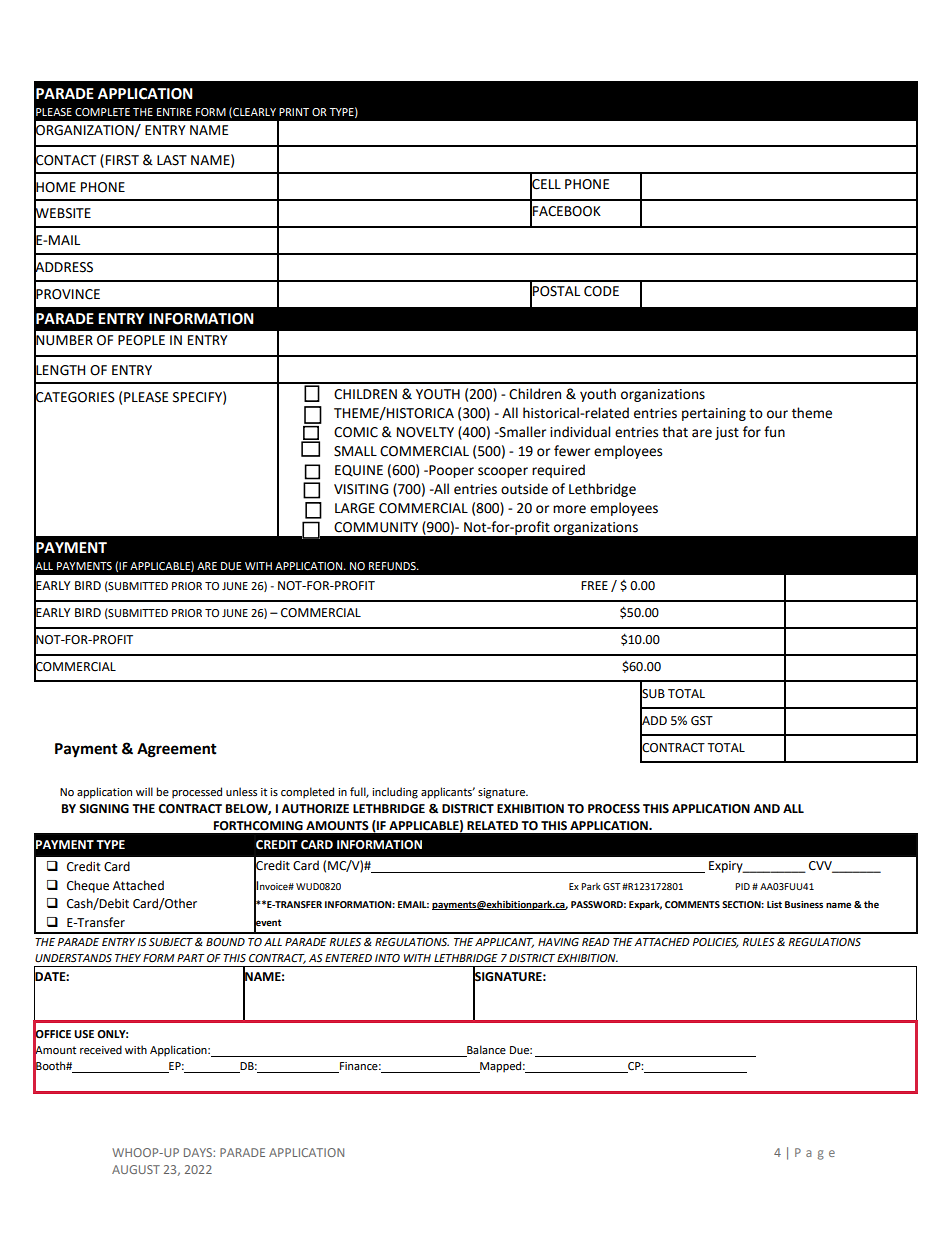  Describe the element at coordinates (141, 340) in the screenshot. I see `PEOPLE` at that location.
